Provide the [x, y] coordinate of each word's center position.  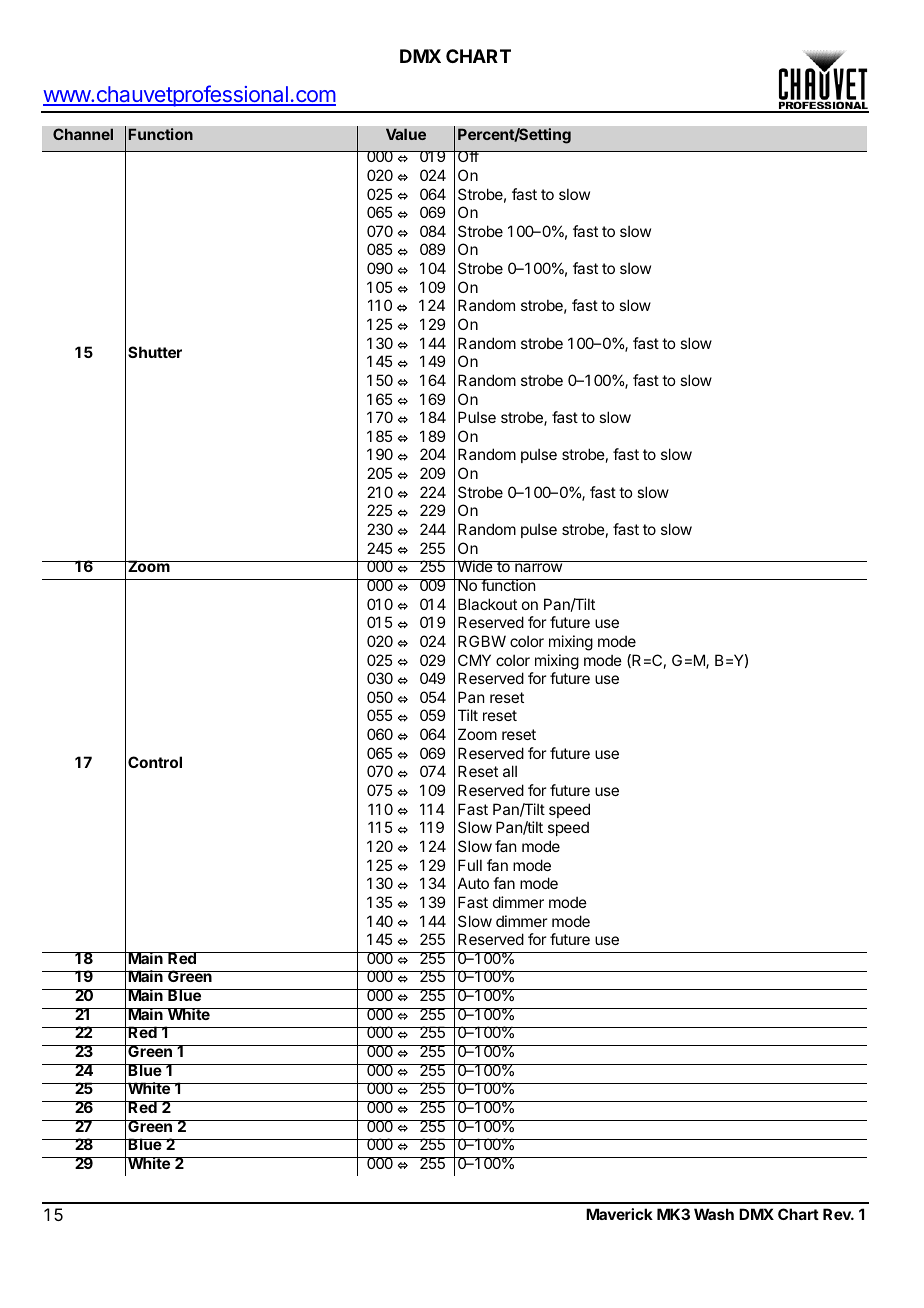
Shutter [155, 352]
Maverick [619, 1214]
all [510, 771]
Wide [475, 566]
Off [468, 156]
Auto [473, 883]
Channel [83, 134]
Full [470, 865]
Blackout [487, 604]
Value [406, 134]
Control [155, 762]
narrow [538, 567]
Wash [714, 1214]
